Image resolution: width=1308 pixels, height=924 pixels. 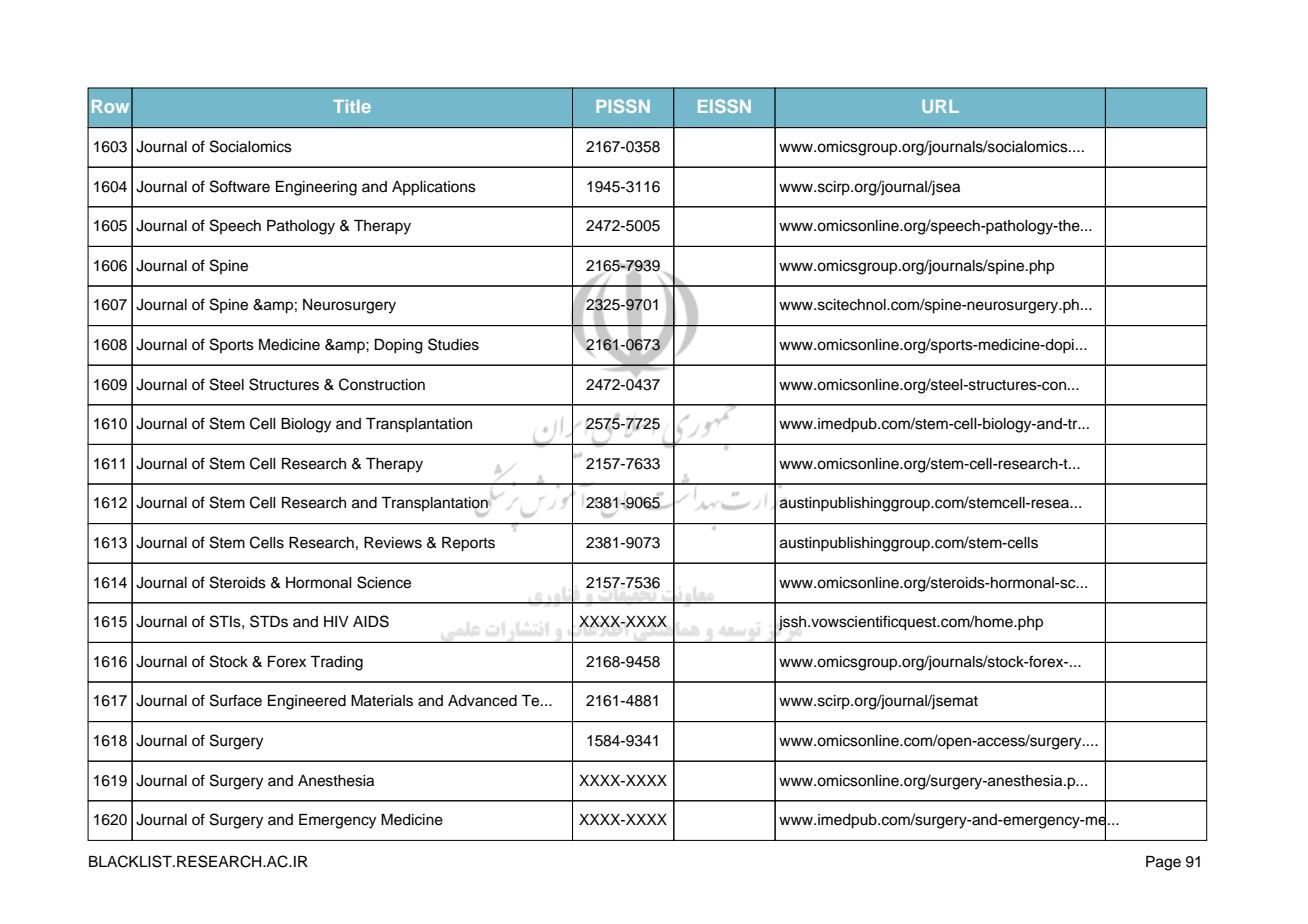 I want to click on Reports, so click(x=468, y=544).
